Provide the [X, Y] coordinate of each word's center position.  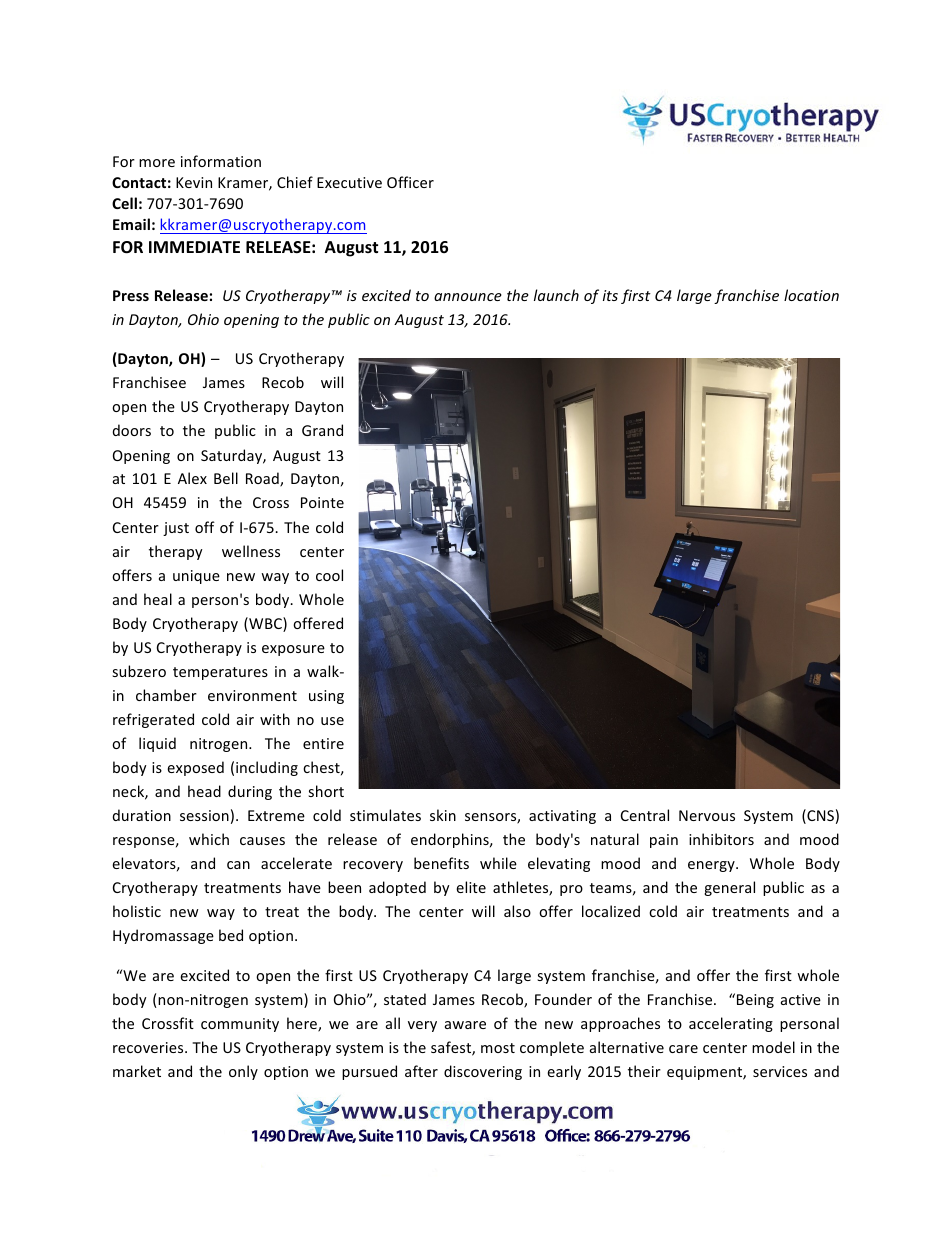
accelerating [731, 1024]
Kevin [194, 182]
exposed [195, 768]
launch [556, 295]
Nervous [707, 815]
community [240, 1025]
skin [443, 815]
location [811, 295]
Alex [192, 478]
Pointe [322, 502]
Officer [410, 182]
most [498, 1048]
